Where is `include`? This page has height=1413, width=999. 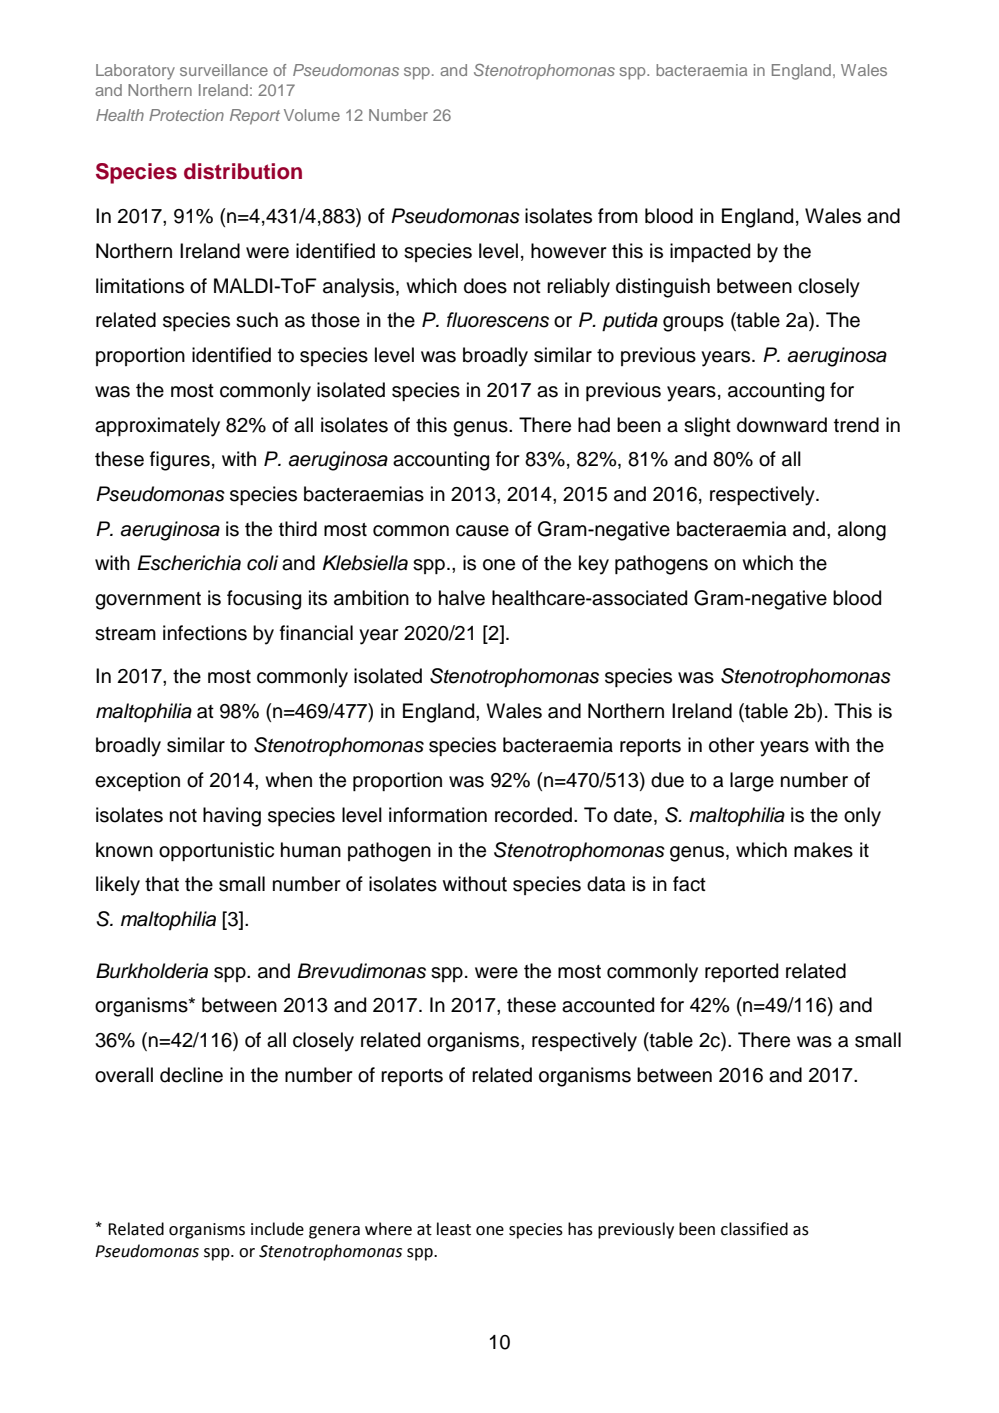 include is located at coordinates (277, 1229).
